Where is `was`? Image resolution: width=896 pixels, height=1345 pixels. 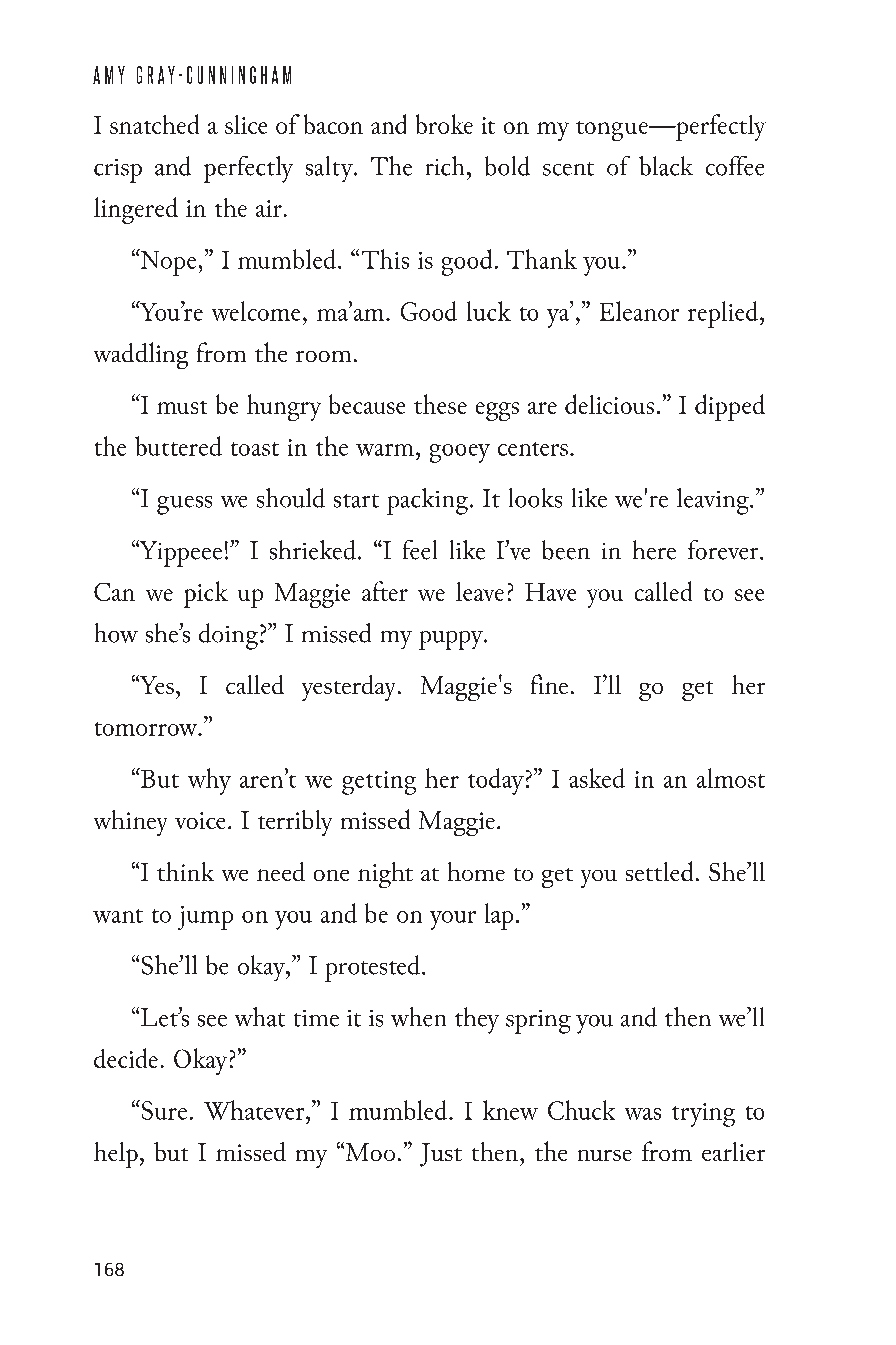
was is located at coordinates (643, 1114).
